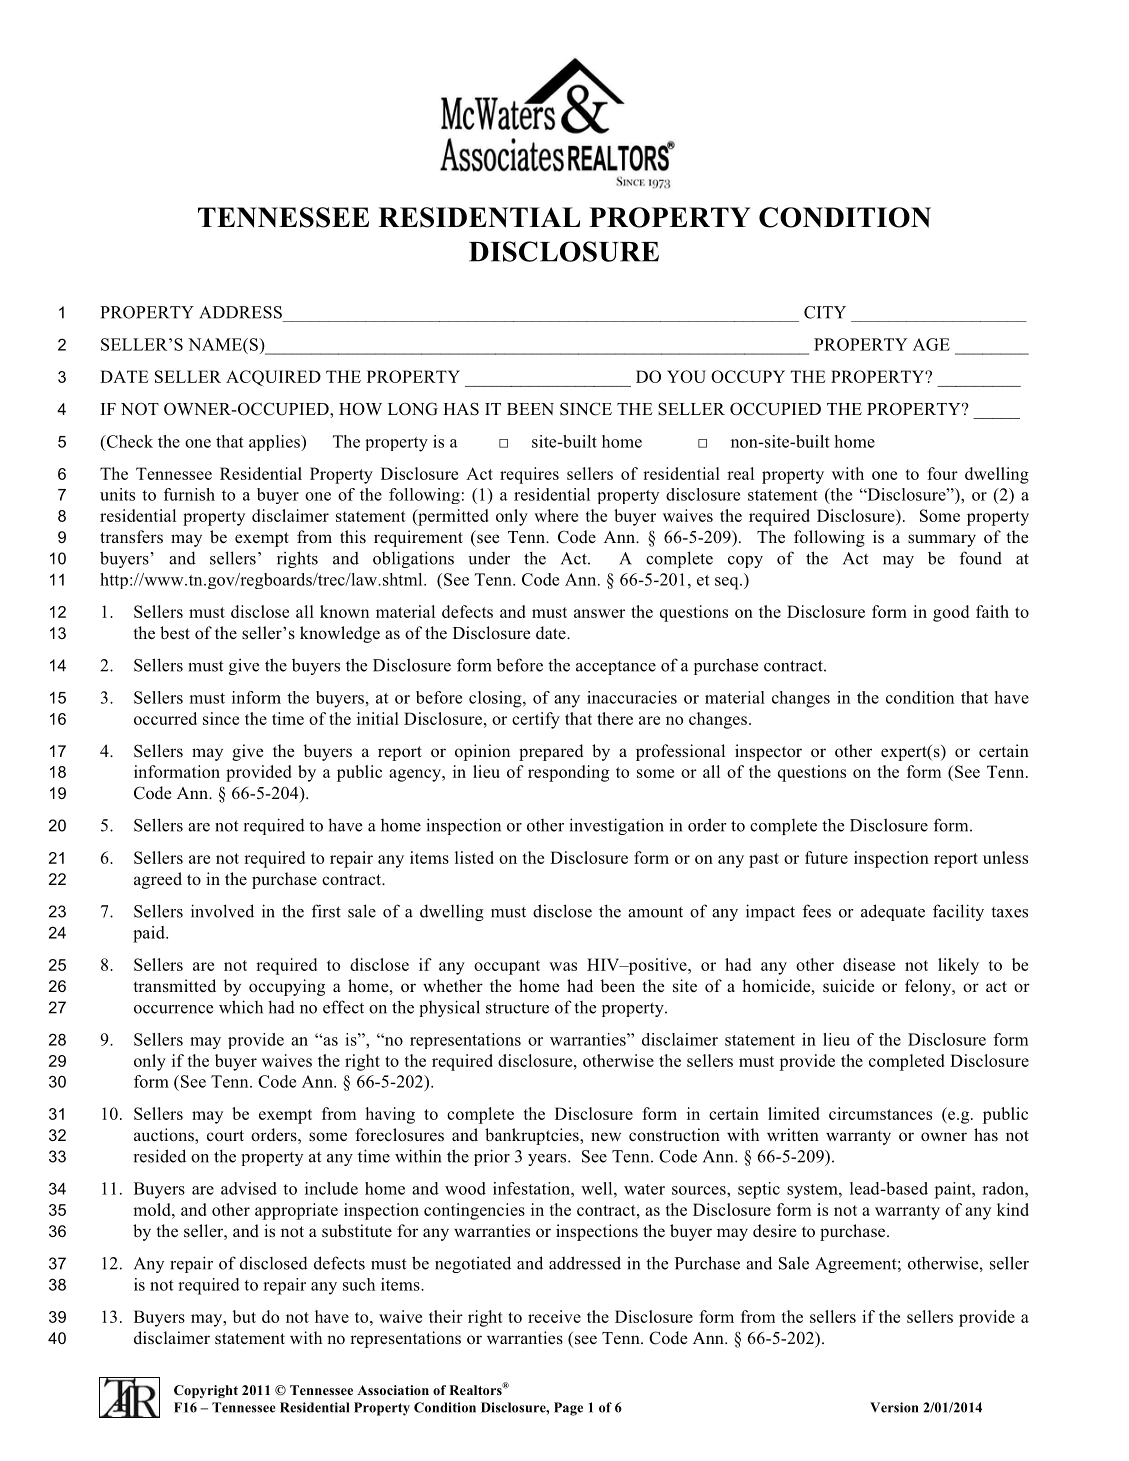 The width and height of the screenshot is (1129, 1461). I want to click on CITY, so click(825, 312).
